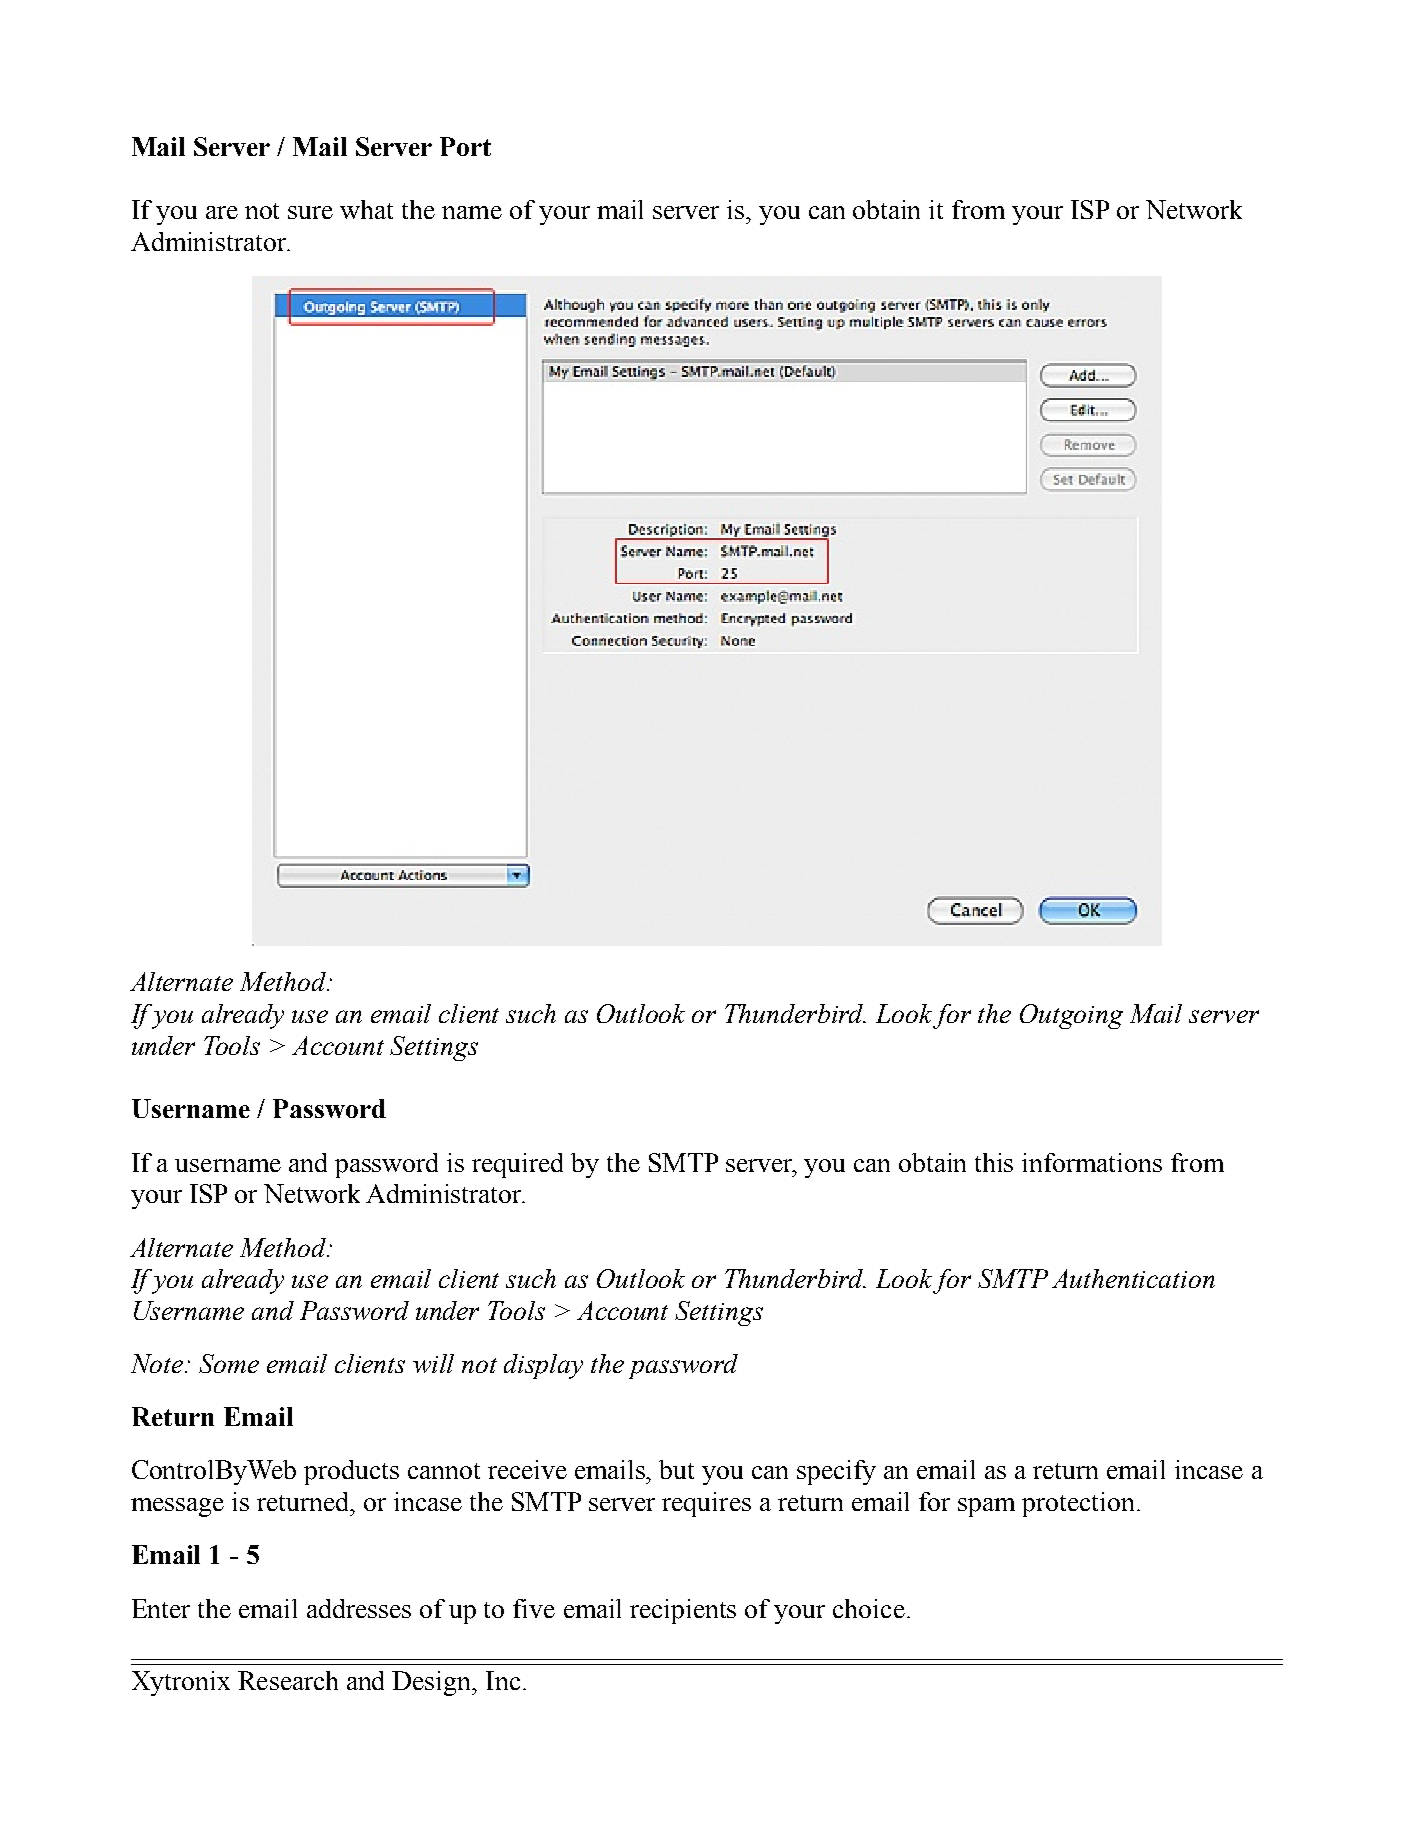 Image resolution: width=1413 pixels, height=1828 pixels. What do you see at coordinates (310, 212) in the screenshot?
I see `sure` at bounding box center [310, 212].
